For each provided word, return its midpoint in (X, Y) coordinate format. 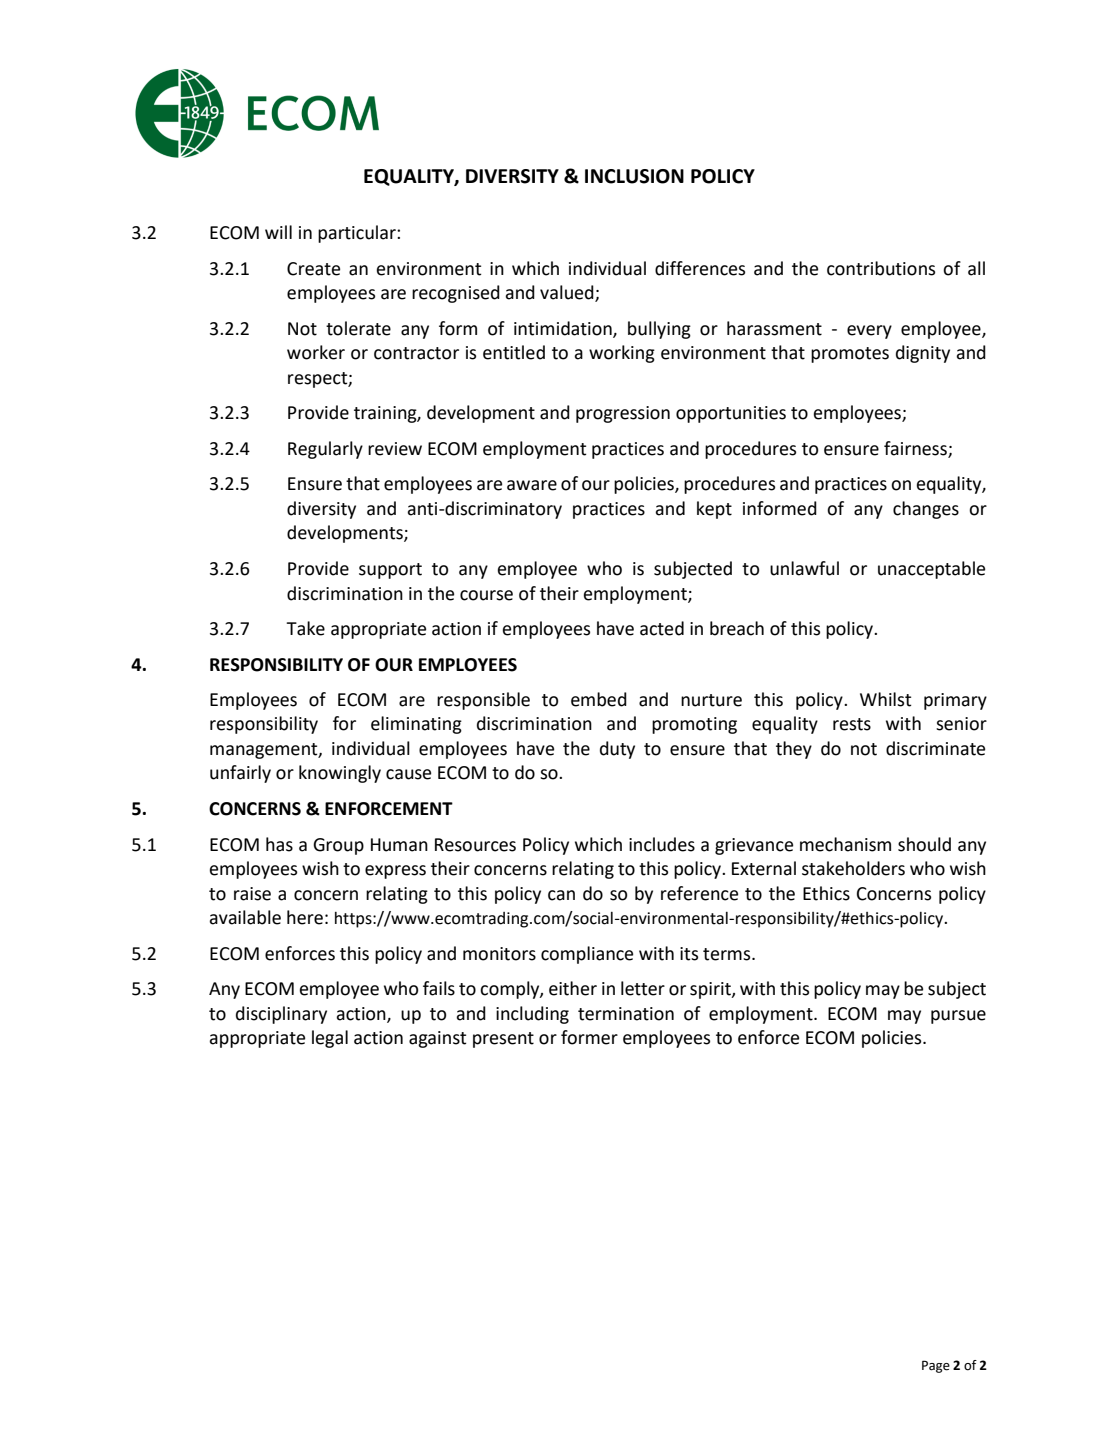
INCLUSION (634, 176)
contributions (881, 268)
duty (617, 750)
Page (936, 1366)
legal (330, 1039)
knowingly (340, 774)
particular (358, 234)
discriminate (935, 748)
